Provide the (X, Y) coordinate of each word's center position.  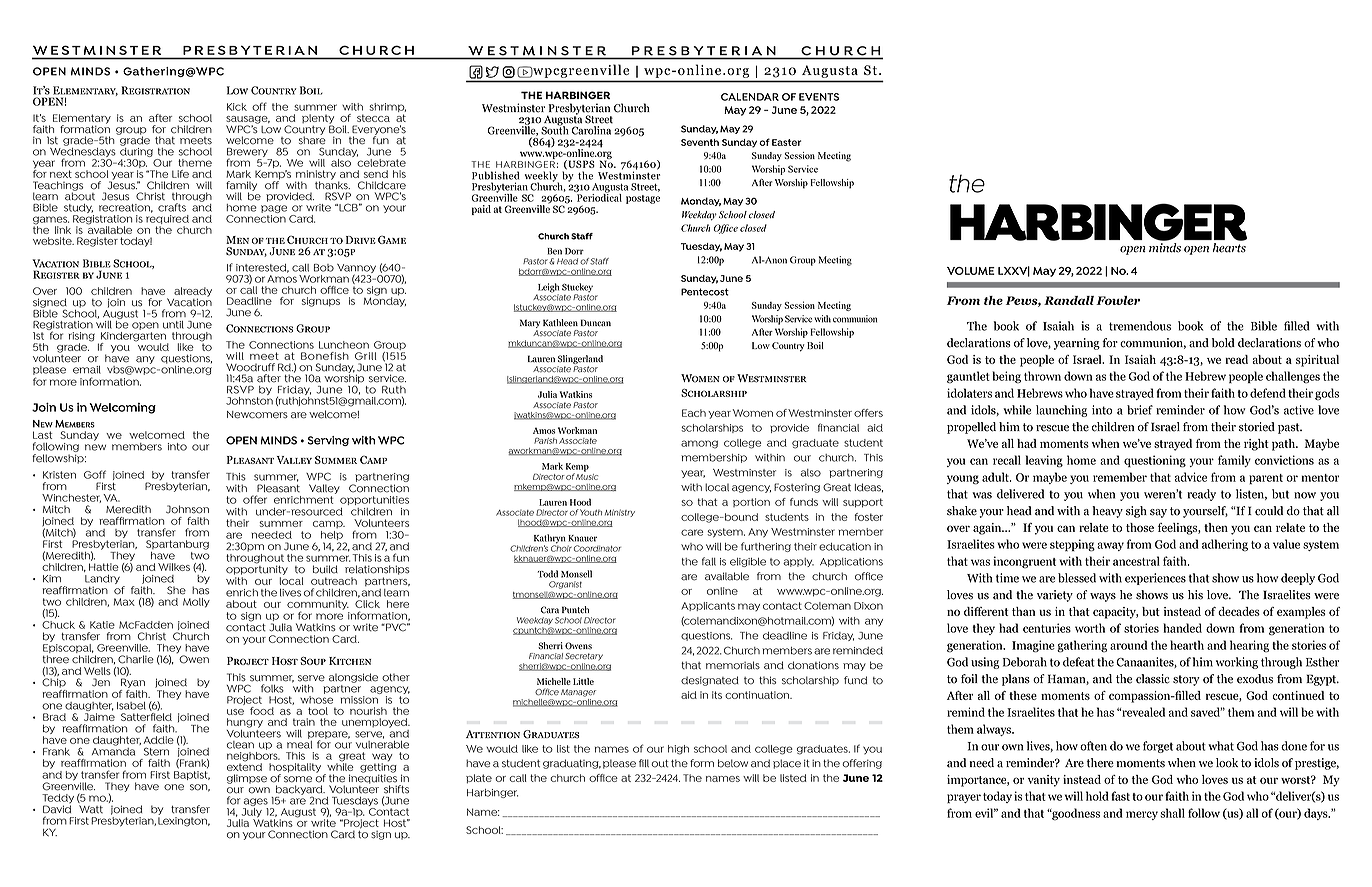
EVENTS (819, 97)
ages (256, 802)
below (733, 763)
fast (1120, 796)
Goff (95, 474)
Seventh (700, 142)
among (699, 444)
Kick (237, 107)
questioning (1155, 461)
